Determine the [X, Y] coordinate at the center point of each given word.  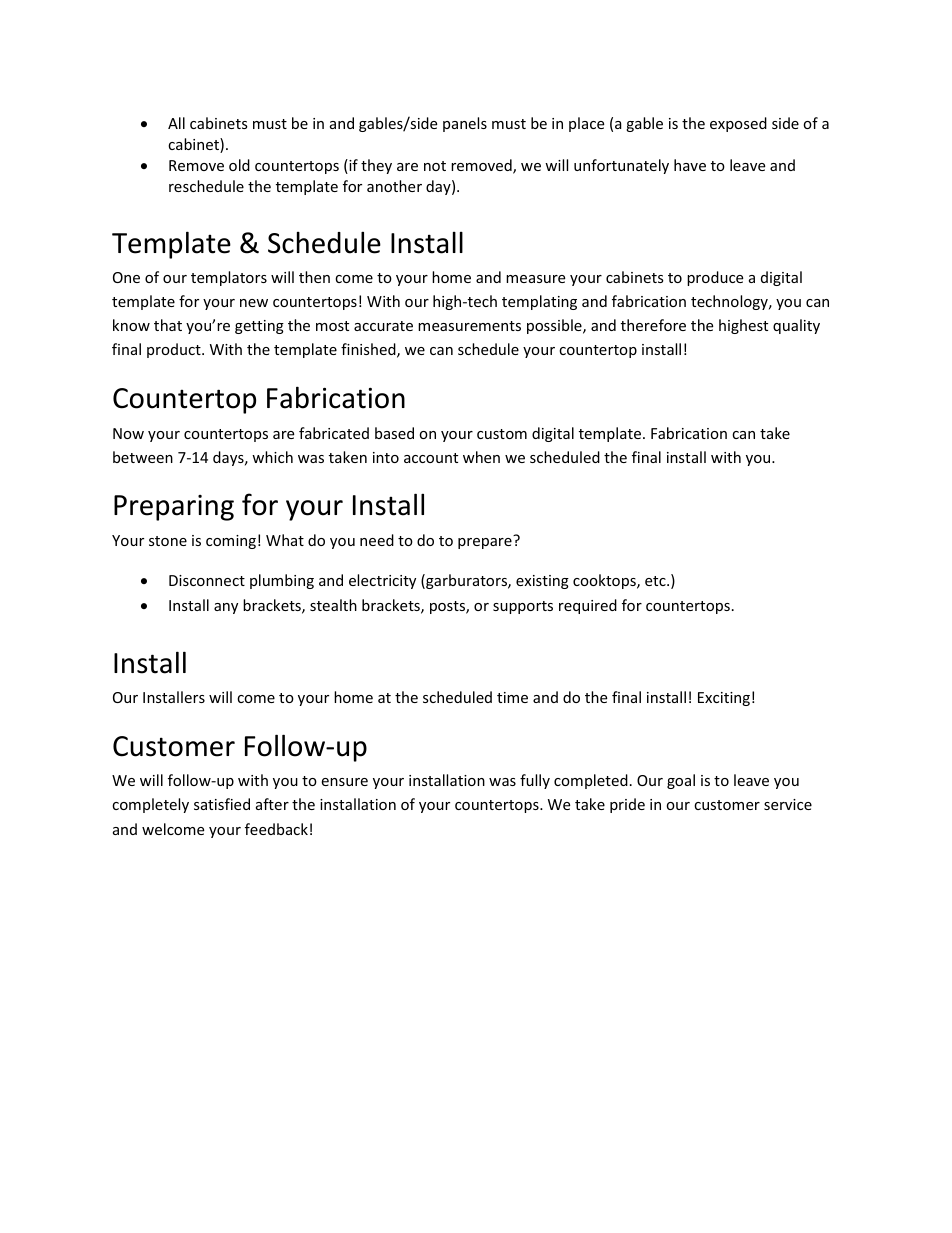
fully [535, 781]
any [226, 608]
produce [715, 278]
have [690, 165]
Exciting [724, 699]
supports [523, 607]
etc [656, 581]
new [254, 303]
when [481, 457]
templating [539, 302]
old [239, 165]
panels [465, 124]
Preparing [174, 508]
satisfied [222, 804]
